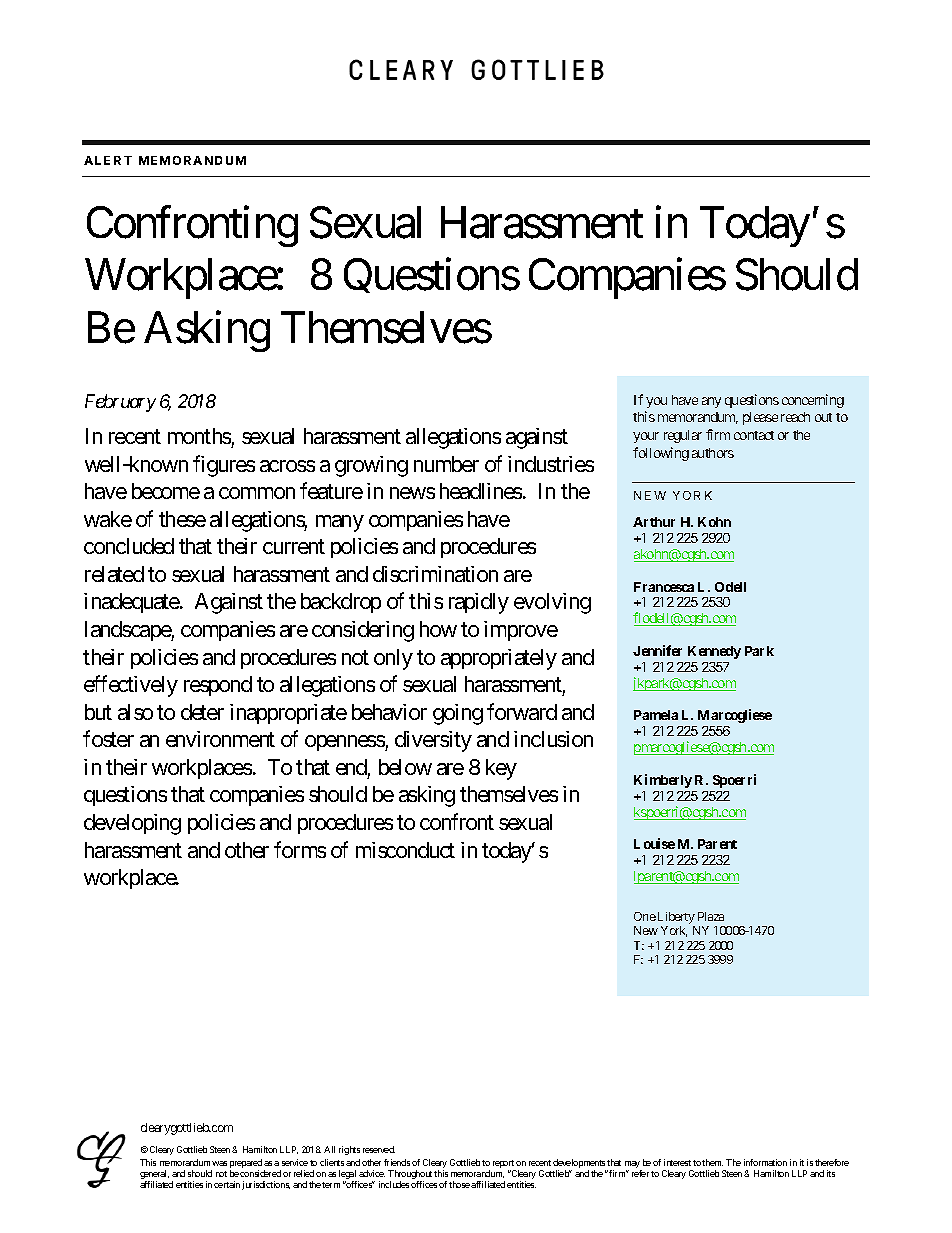  What do you see at coordinates (663, 781) in the image?
I see `Kimberly` at bounding box center [663, 781].
